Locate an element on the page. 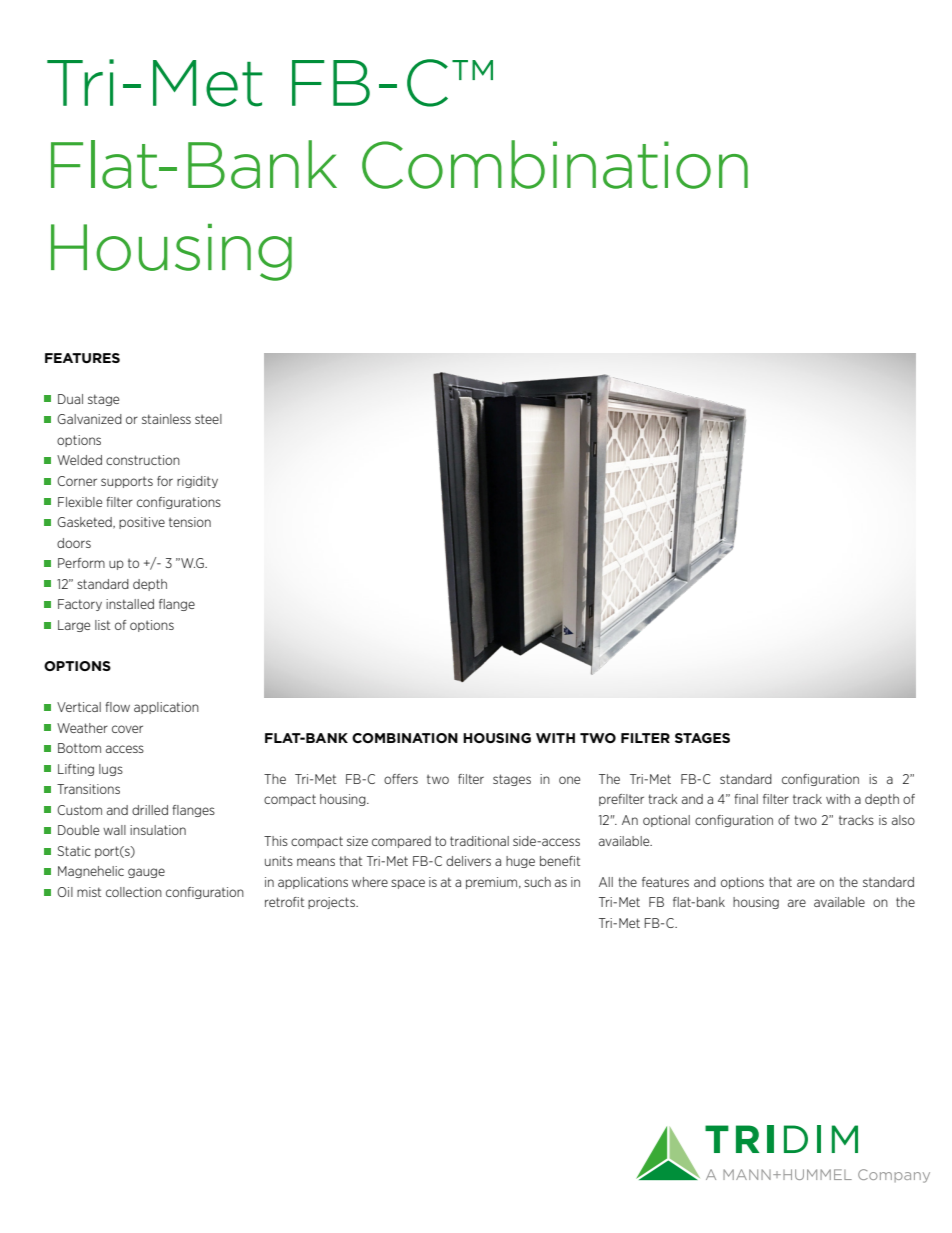 This page has width=952, height=1233. collection is located at coordinates (134, 892).
